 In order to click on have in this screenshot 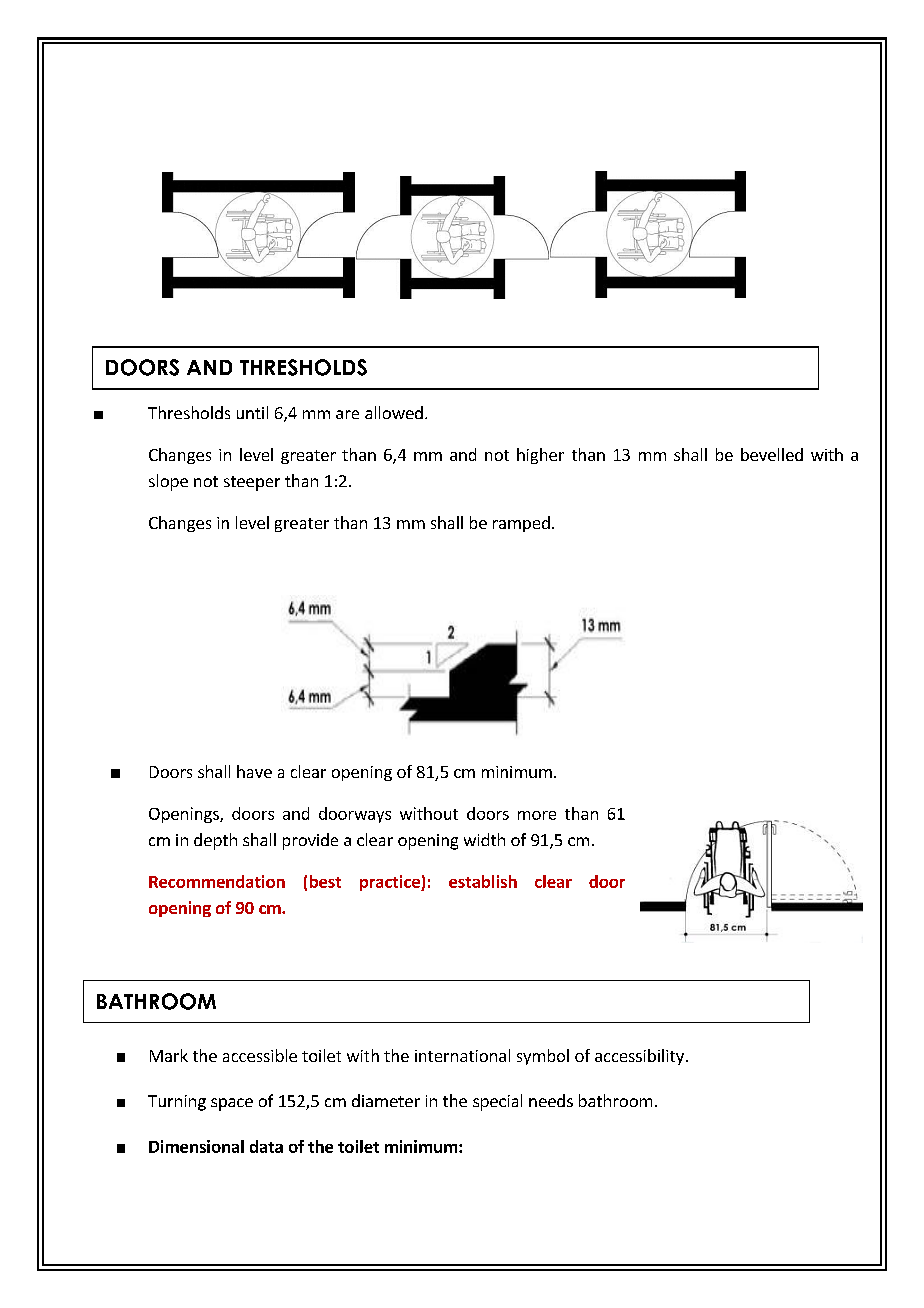, I will do `click(254, 771)`.
